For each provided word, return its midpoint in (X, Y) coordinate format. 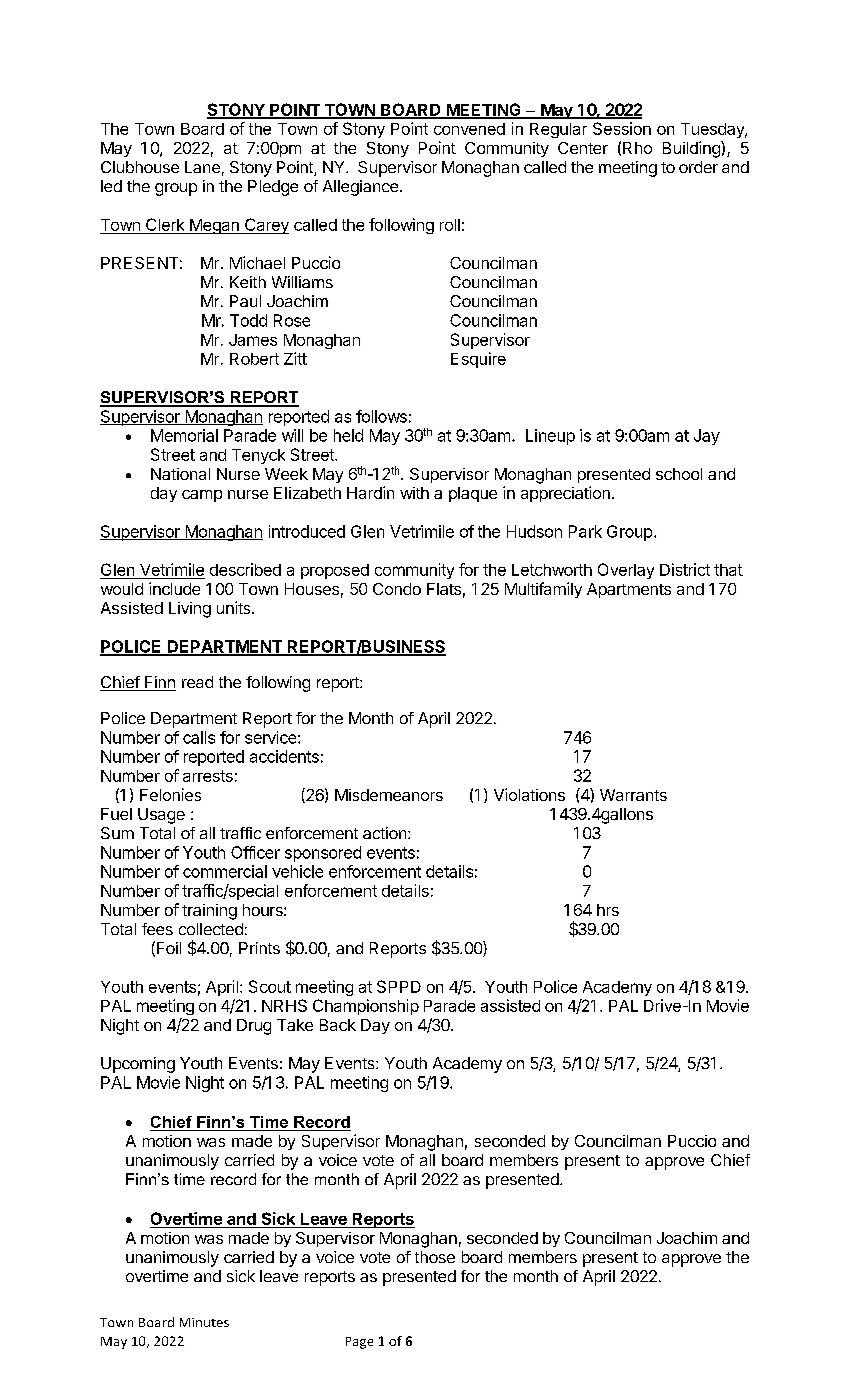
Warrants (633, 795)
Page (359, 1343)
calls (199, 737)
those (435, 1257)
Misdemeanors (389, 795)
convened (469, 129)
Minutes (204, 1322)
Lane (202, 167)
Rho (637, 148)
